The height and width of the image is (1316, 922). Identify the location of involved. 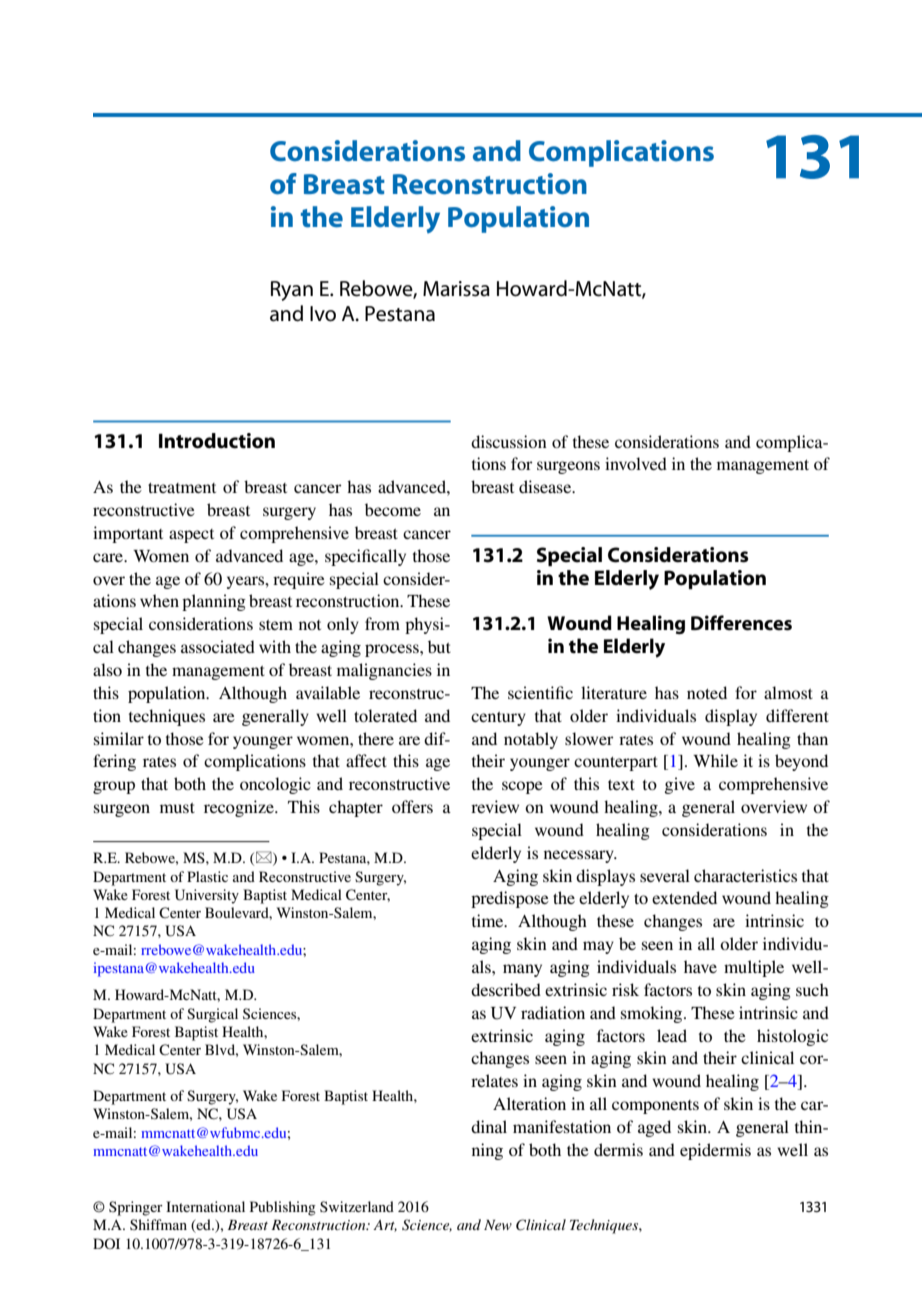
(636, 463).
